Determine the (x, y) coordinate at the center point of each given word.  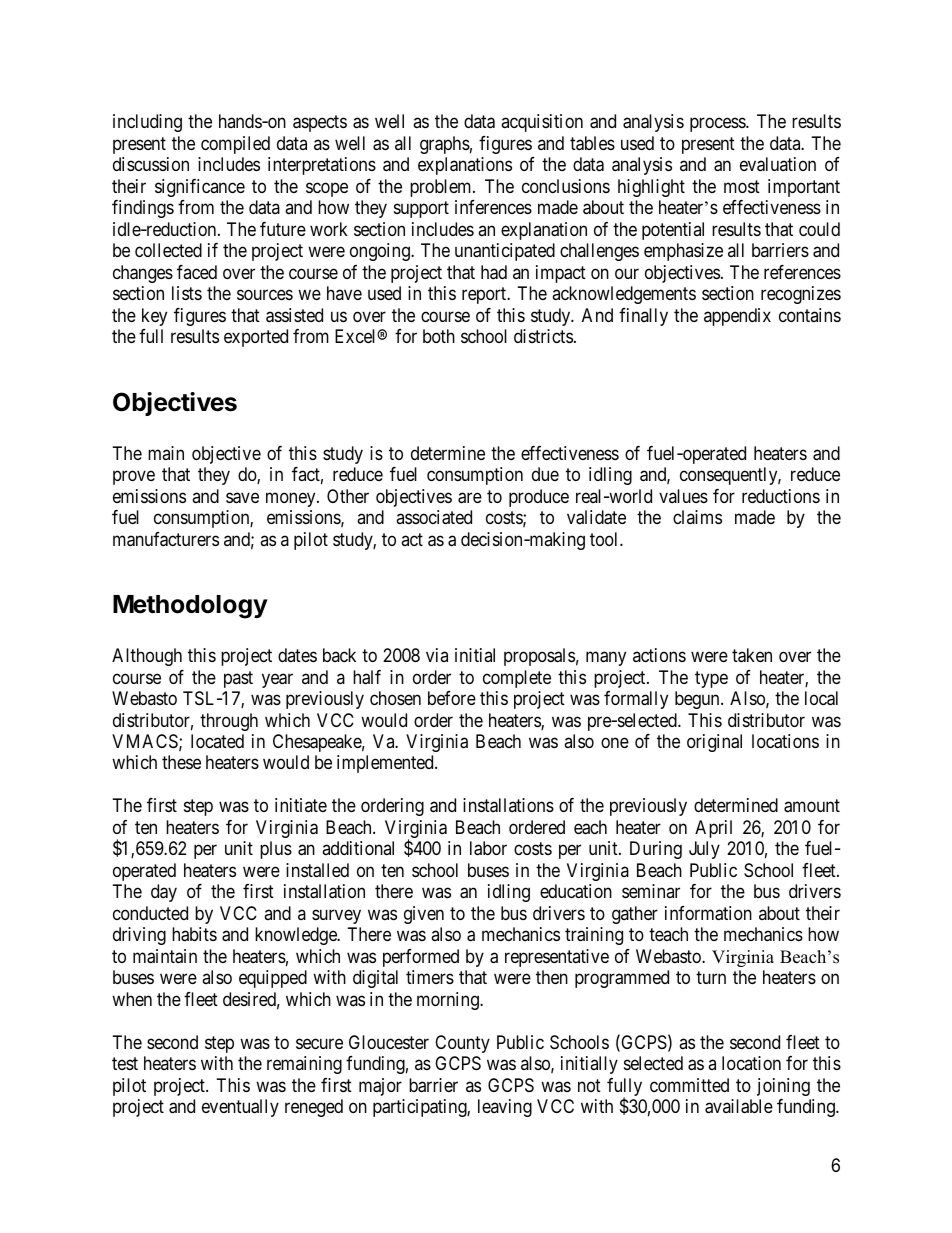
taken (752, 655)
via (437, 655)
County (462, 1044)
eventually (240, 1108)
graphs (445, 145)
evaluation (778, 164)
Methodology (190, 607)
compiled (235, 145)
